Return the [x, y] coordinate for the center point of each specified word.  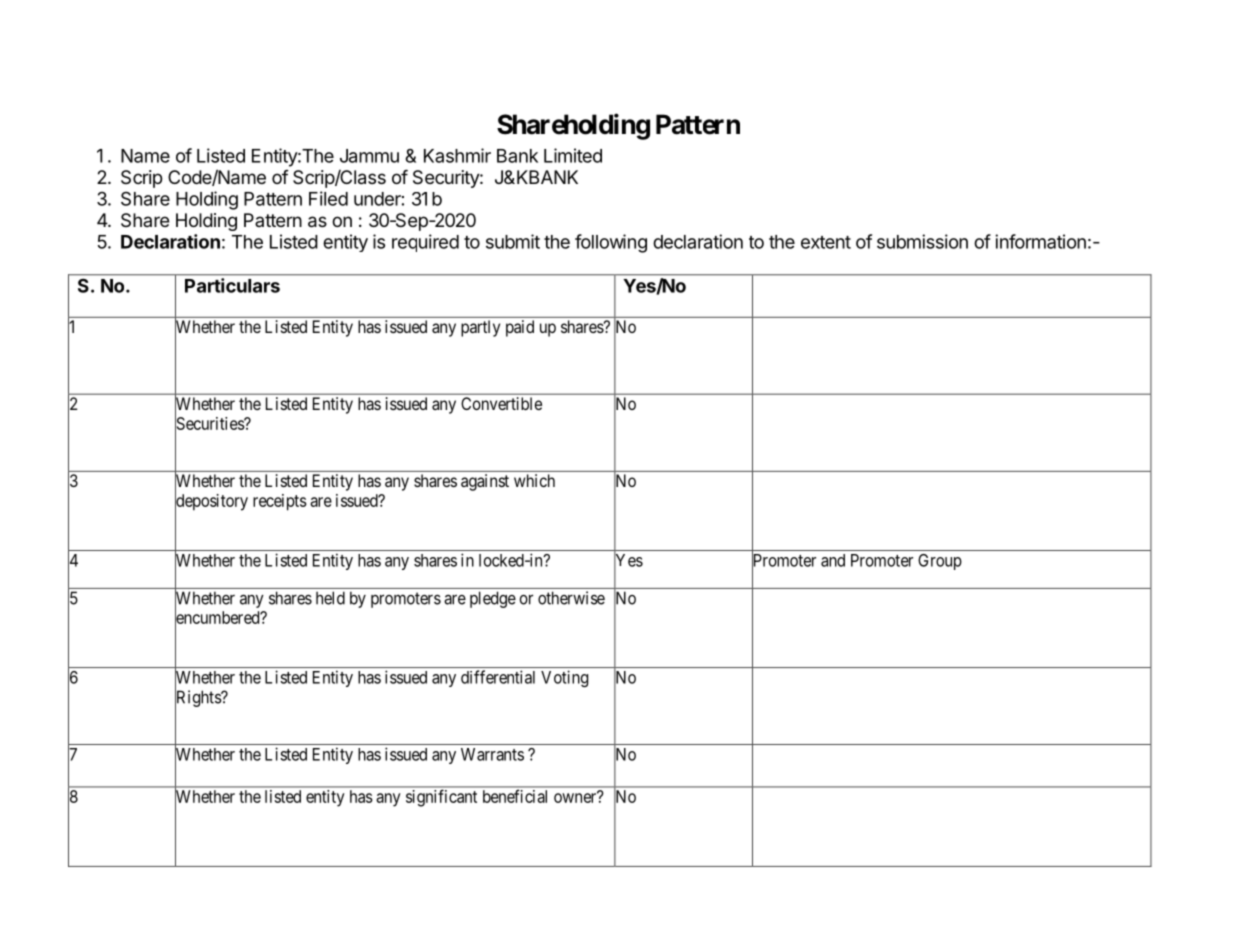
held [330, 598]
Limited [573, 155]
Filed [328, 198]
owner [576, 797]
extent [826, 242]
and [833, 560]
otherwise [571, 598]
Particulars [232, 285]
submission [922, 241]
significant [441, 798]
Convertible [501, 403]
